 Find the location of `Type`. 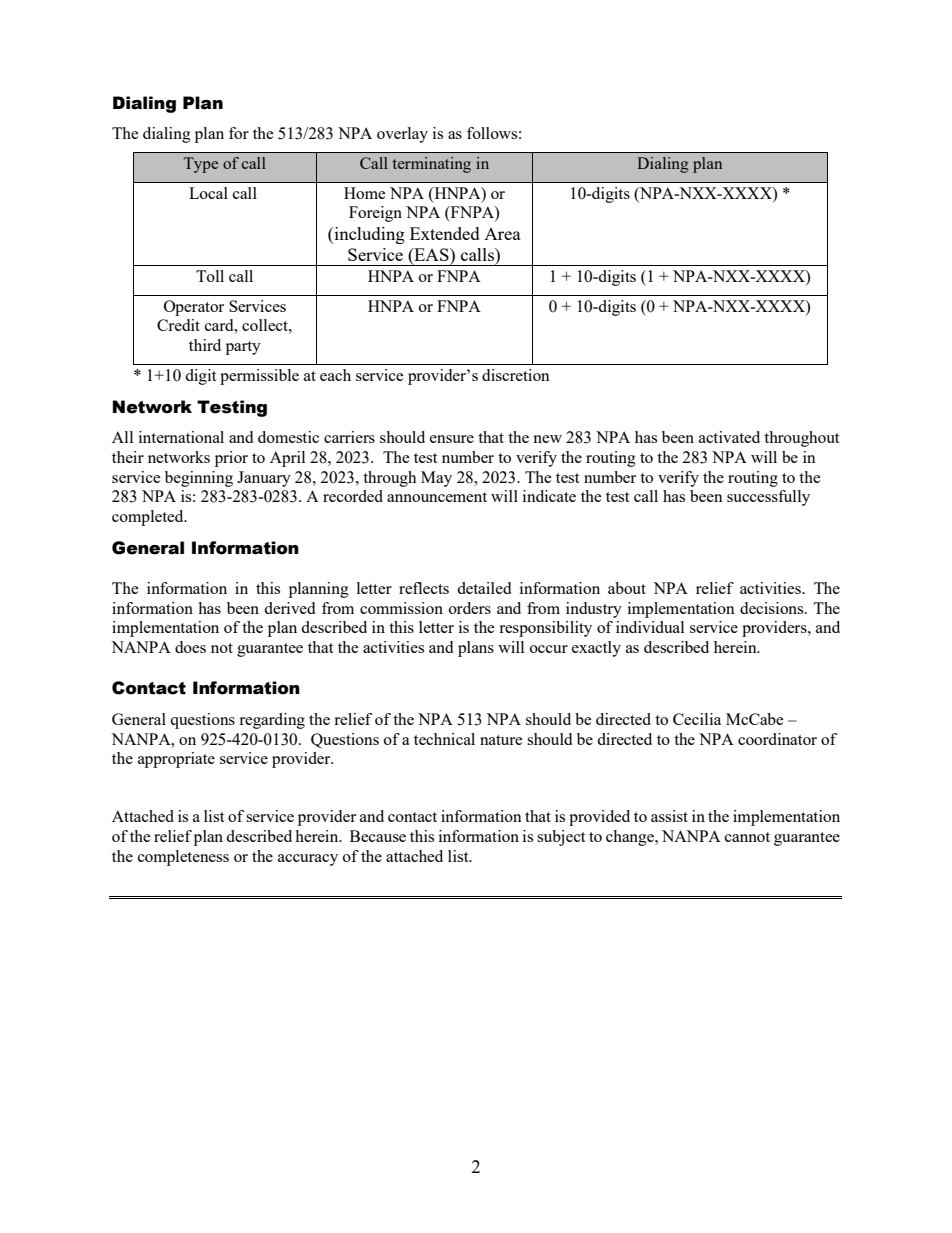

Type is located at coordinates (201, 165).
